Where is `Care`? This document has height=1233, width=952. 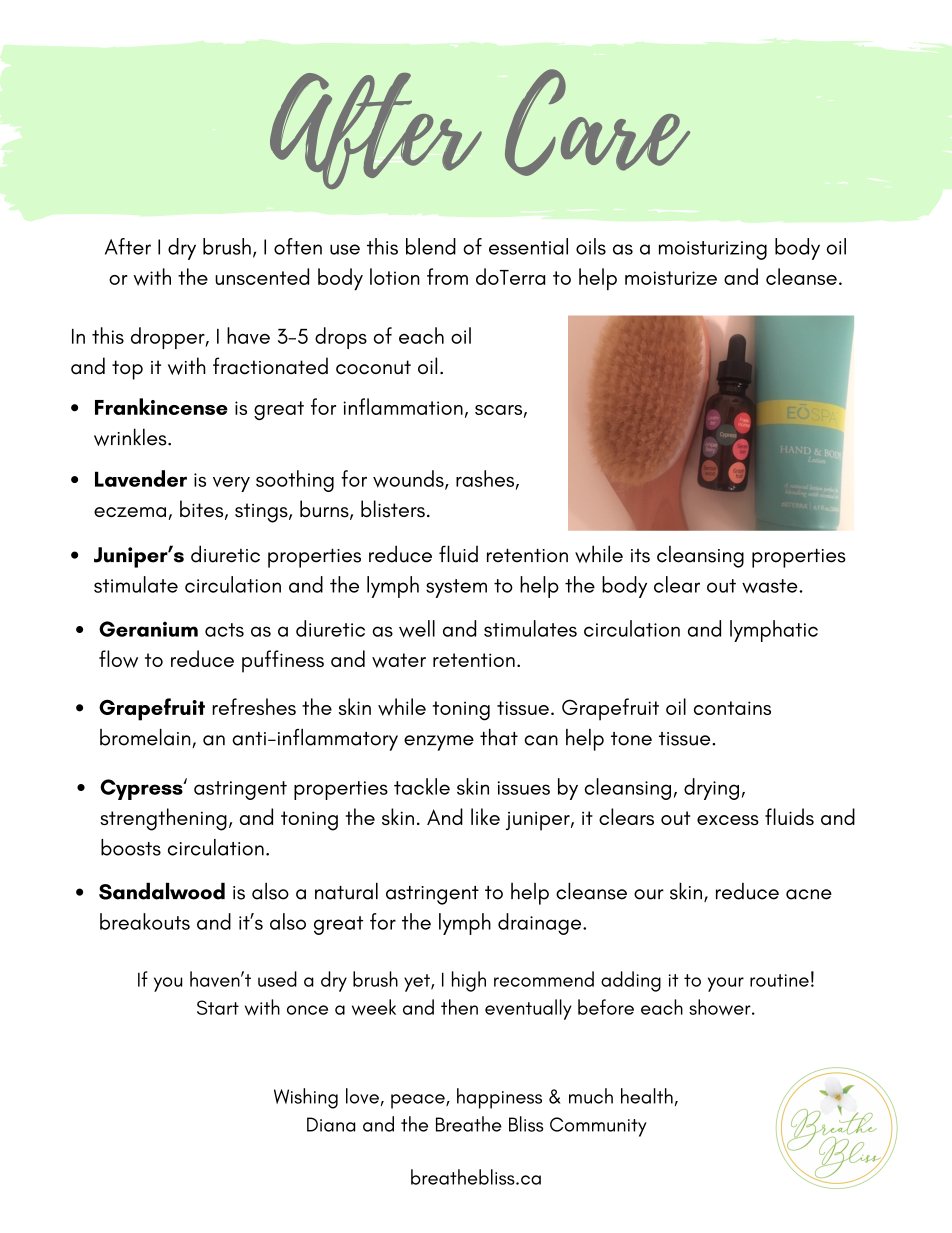
Care is located at coordinates (597, 122).
